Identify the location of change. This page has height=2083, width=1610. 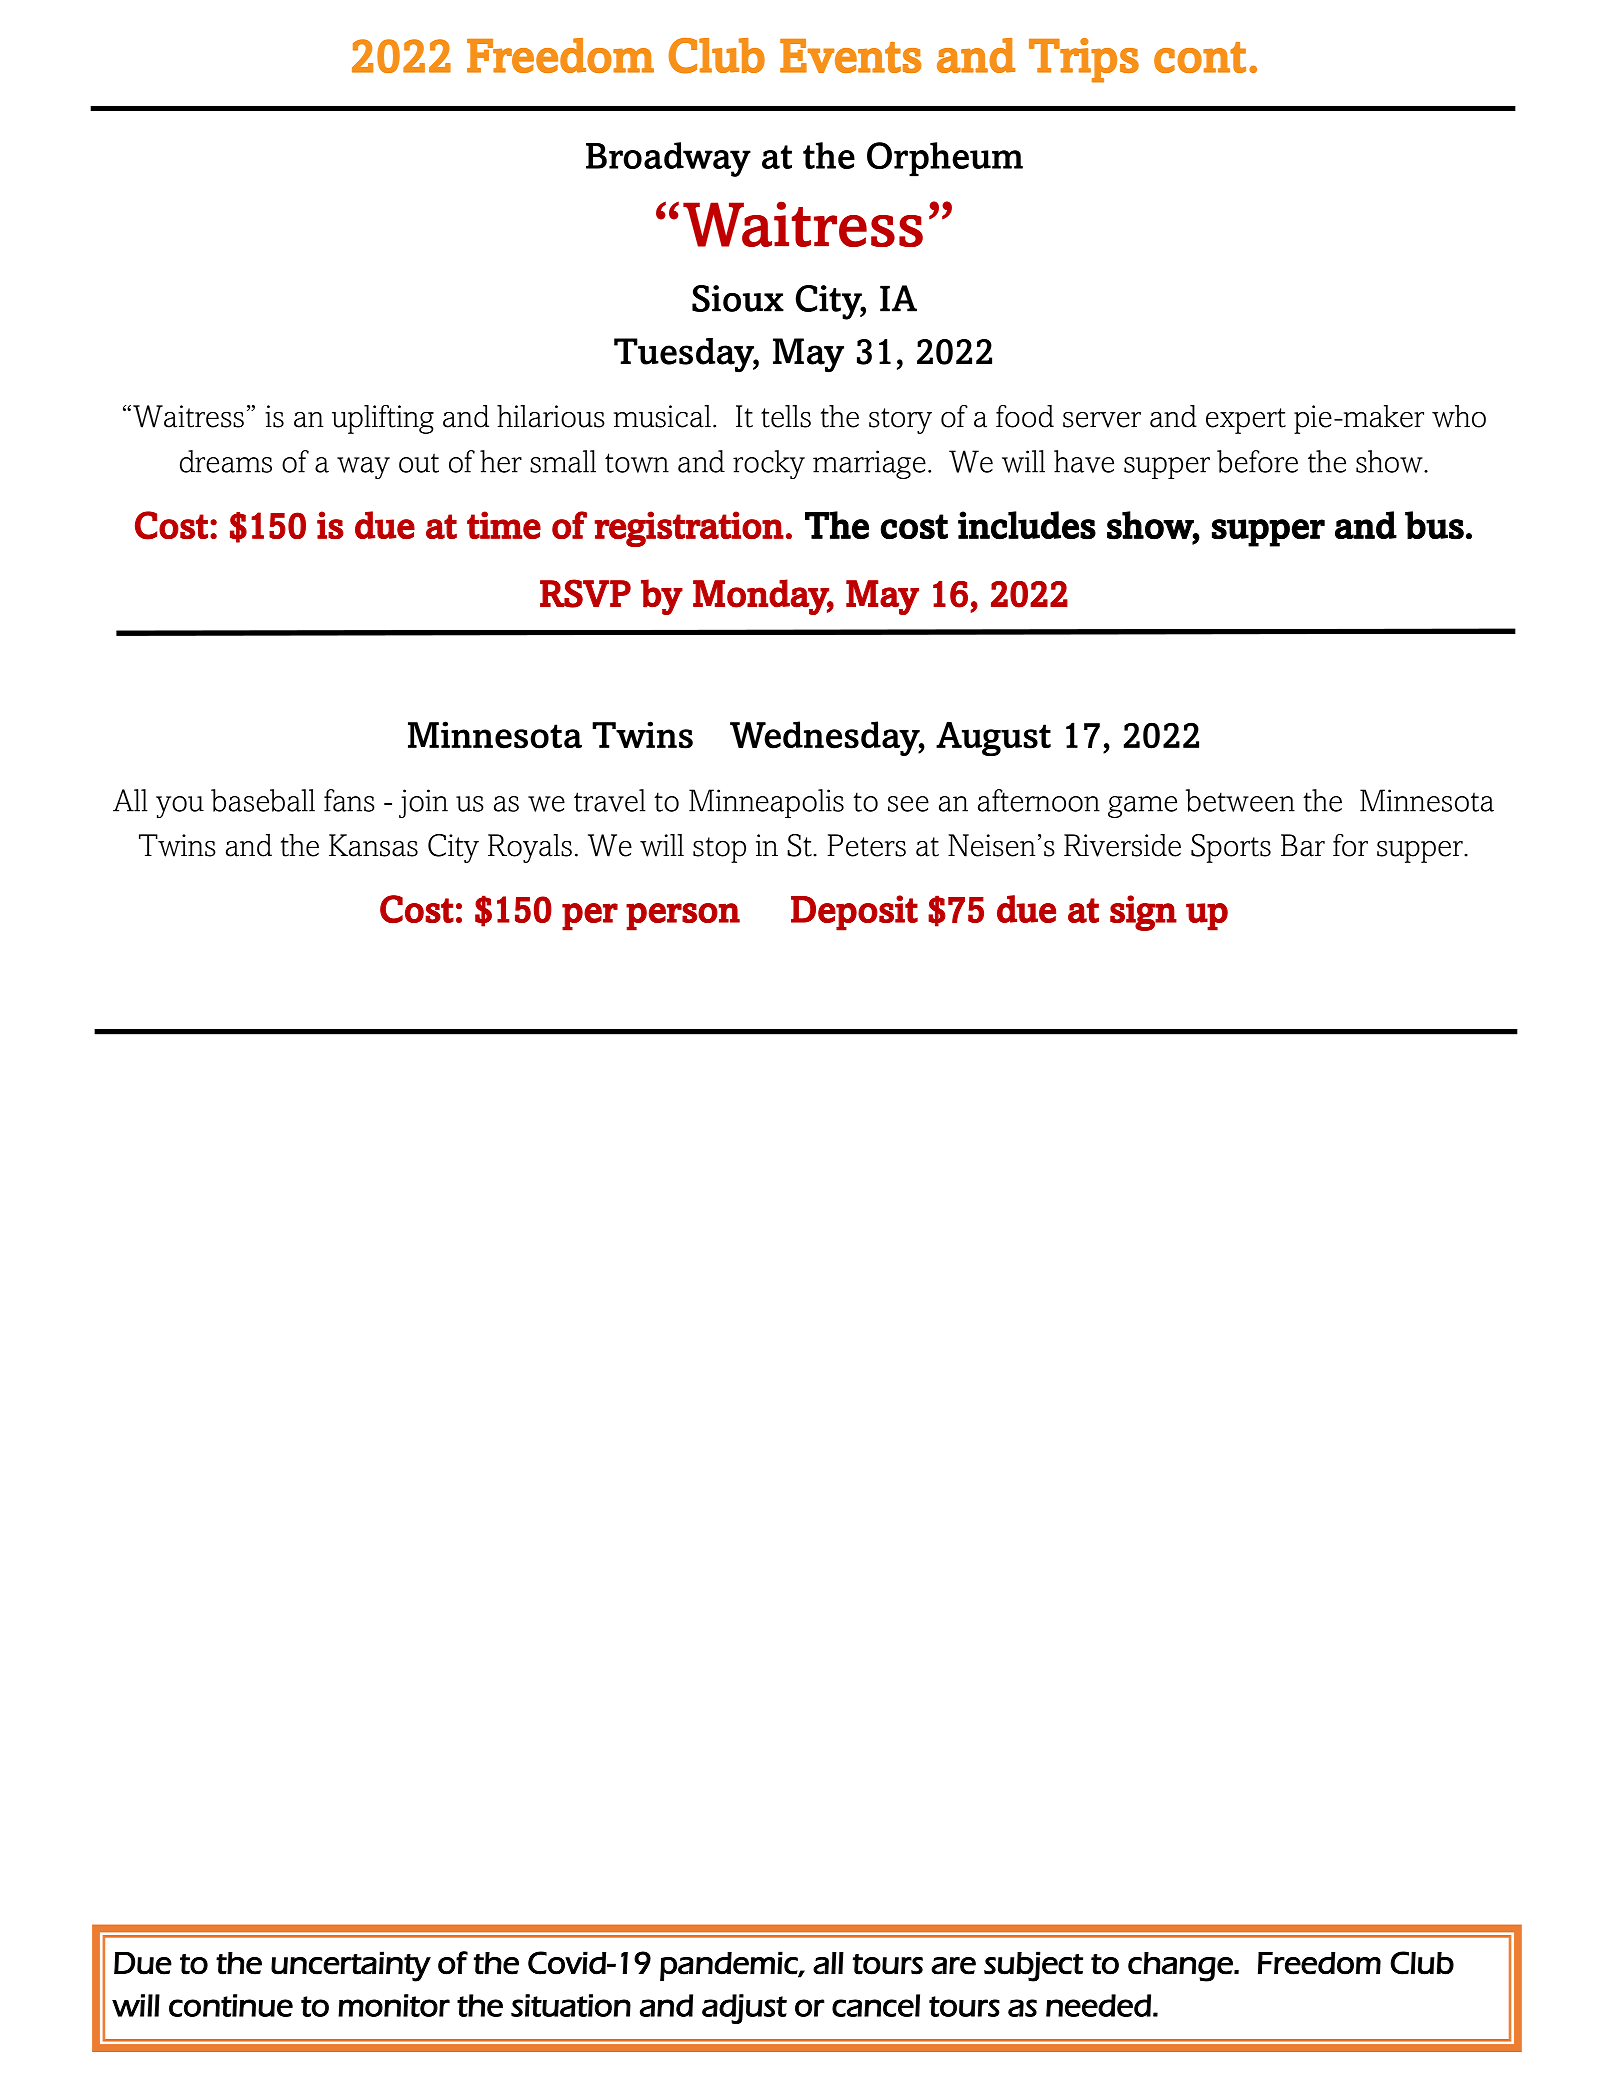
(1181, 1967).
